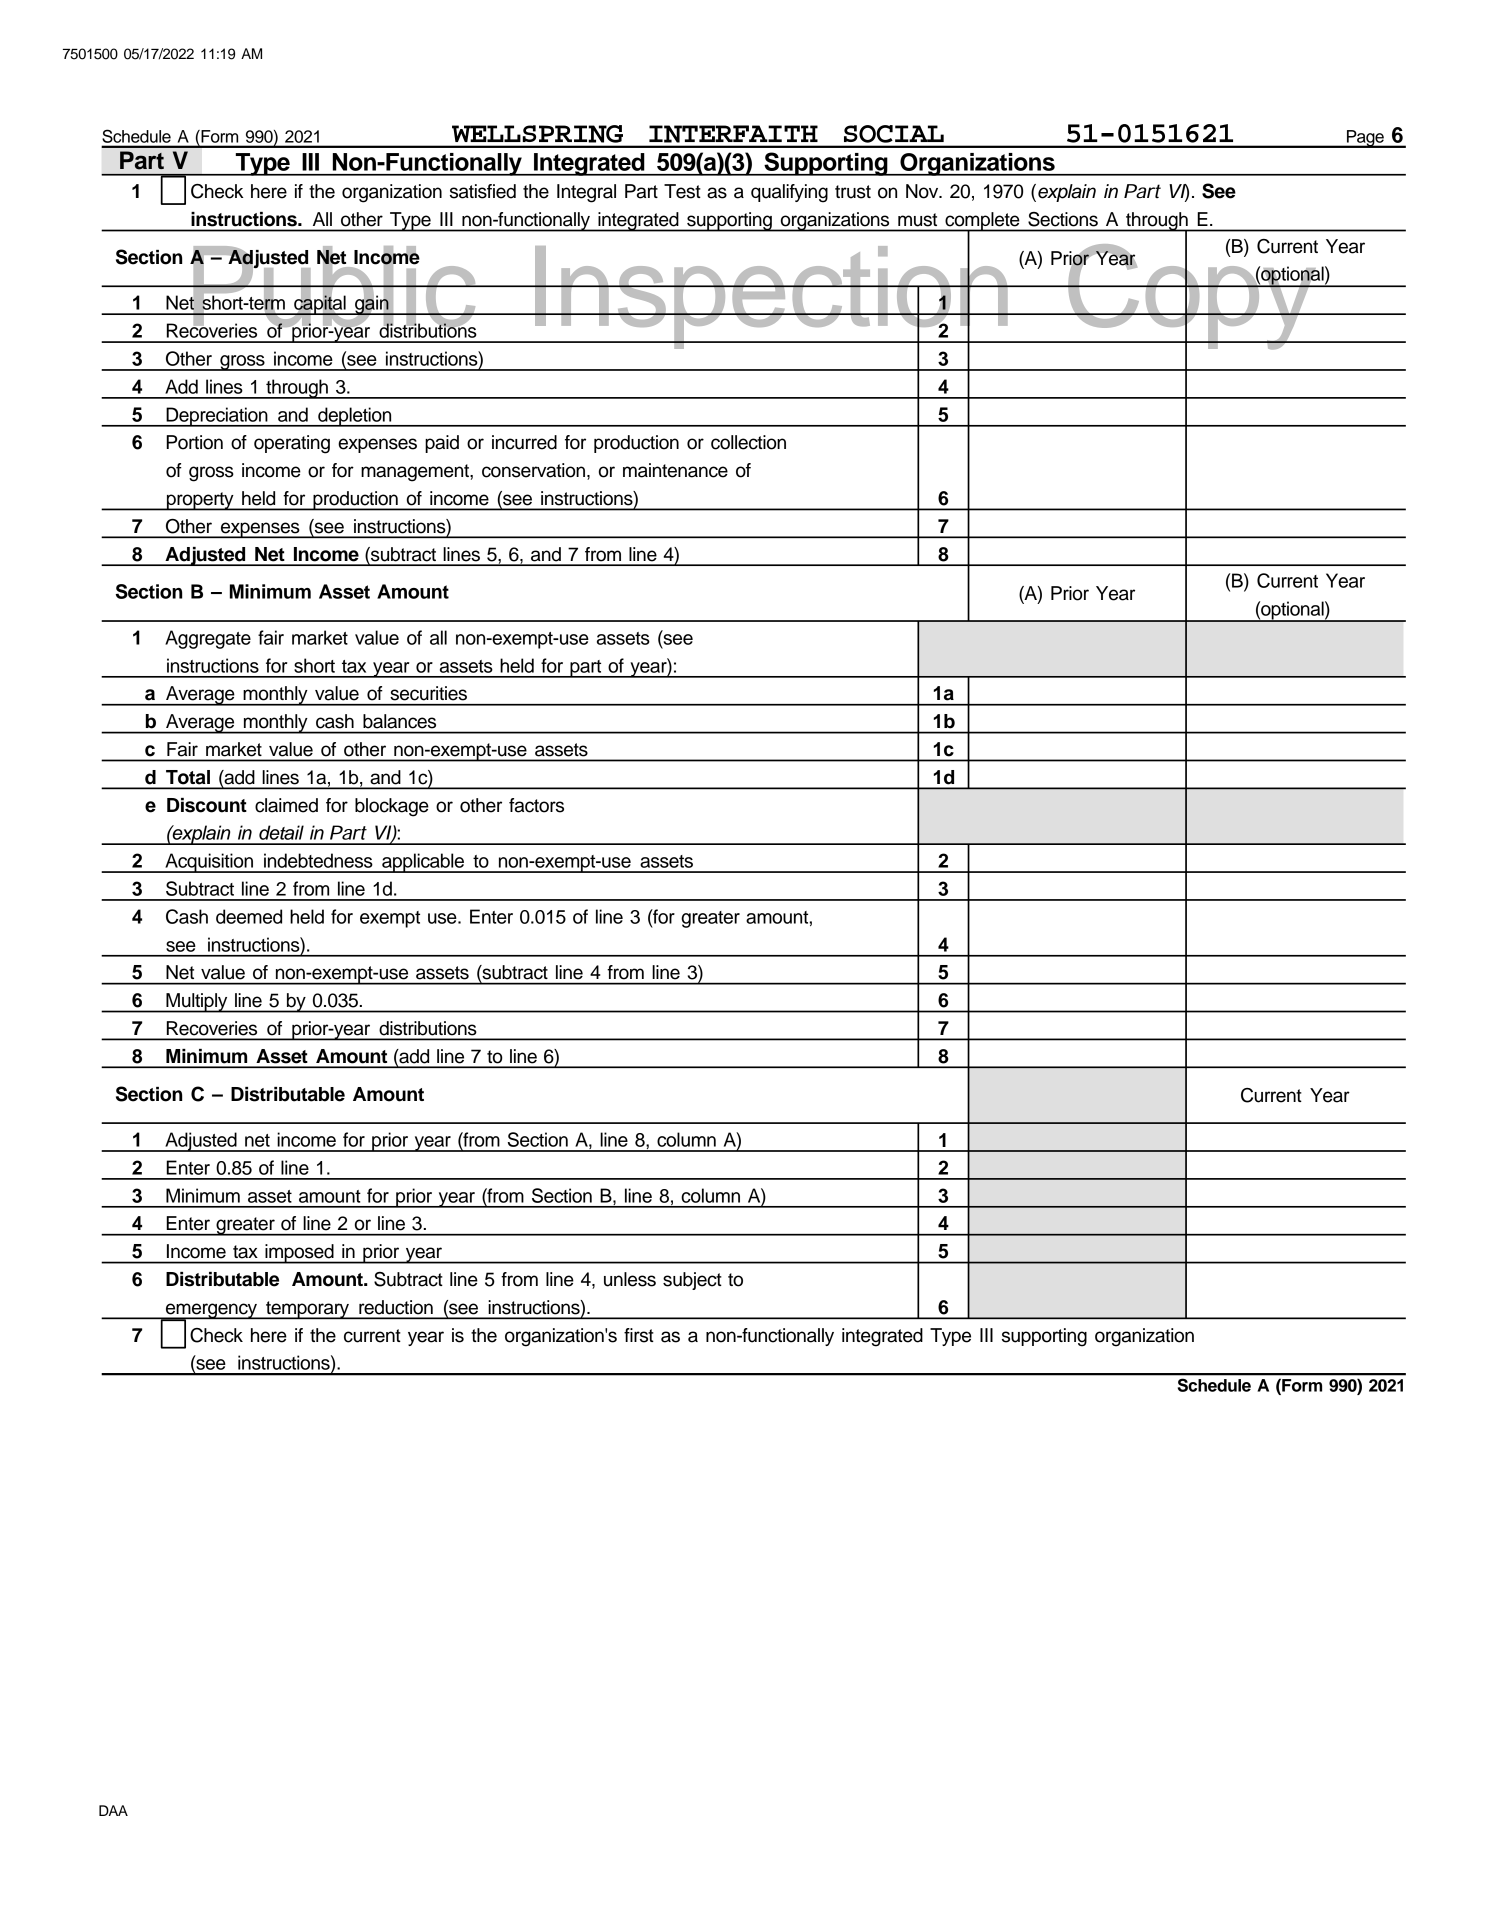 The image size is (1506, 1920). I want to click on Page, so click(1365, 139).
